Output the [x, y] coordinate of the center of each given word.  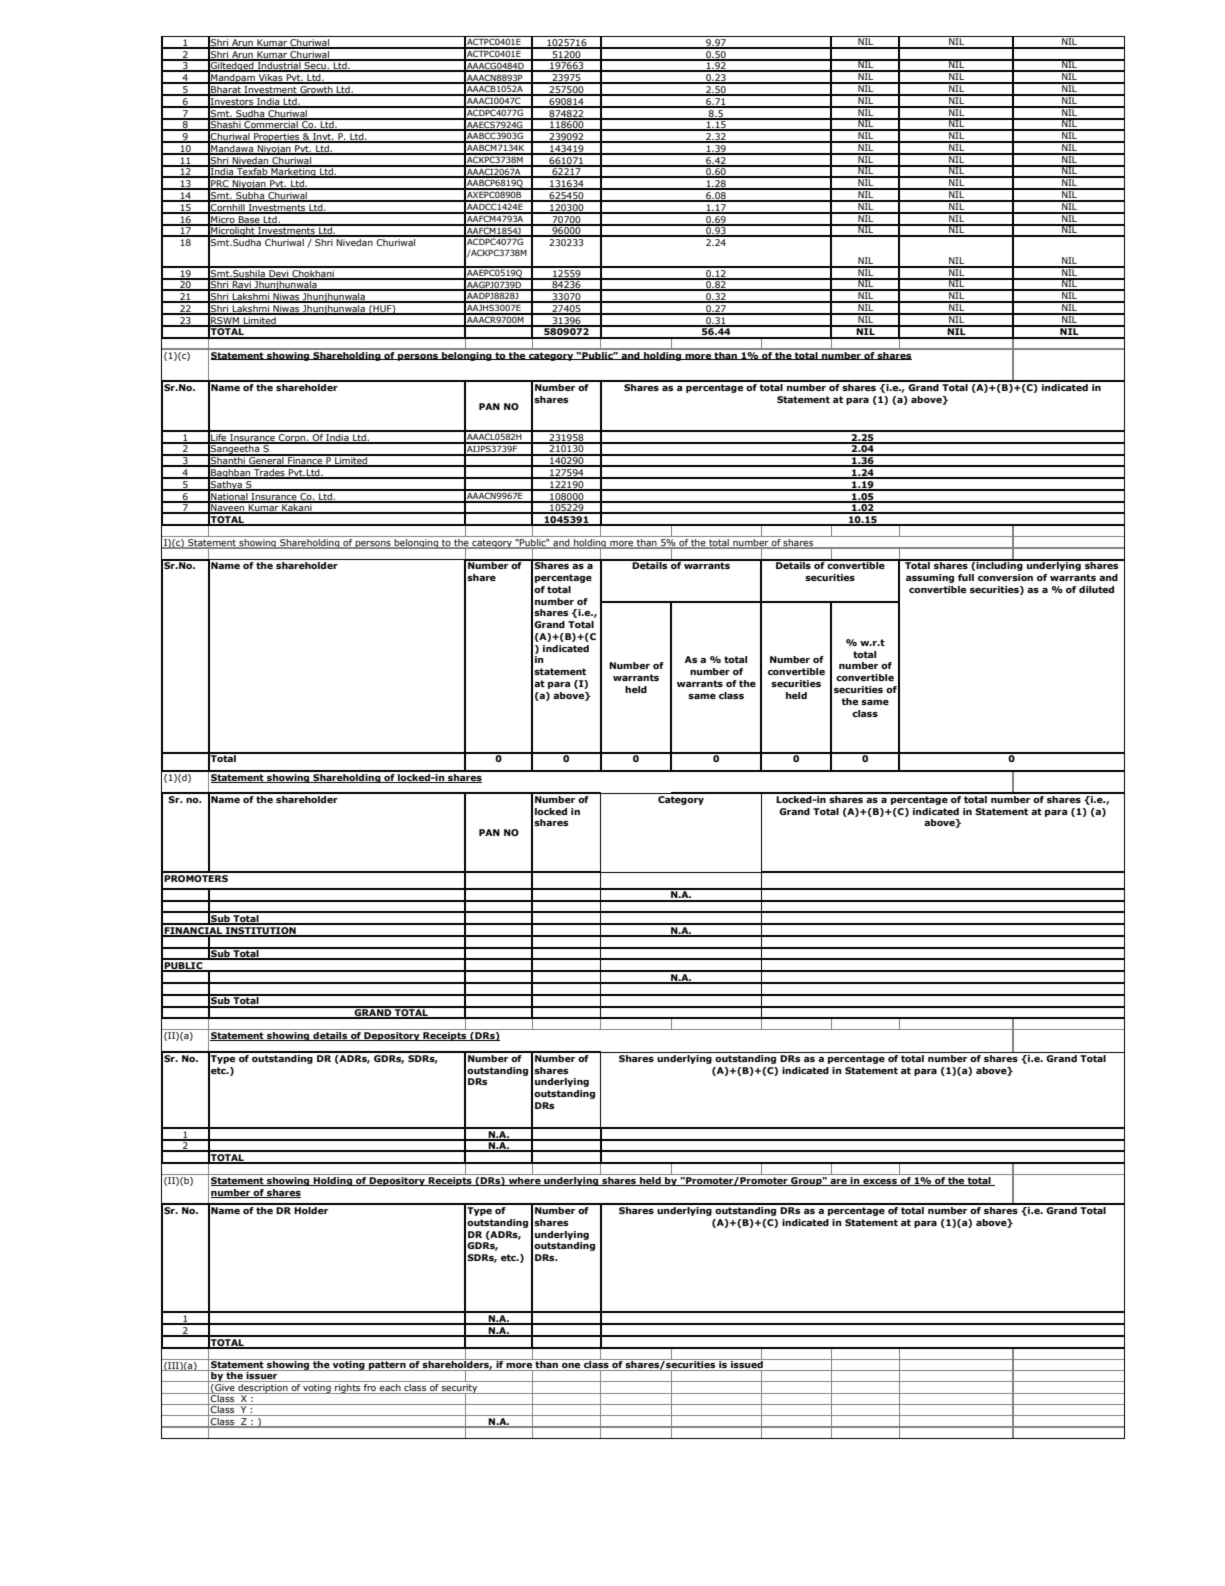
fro [370, 1386]
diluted [1096, 589]
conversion [1005, 577]
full [966, 577]
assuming [930, 578]
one [571, 1367]
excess [880, 1182]
